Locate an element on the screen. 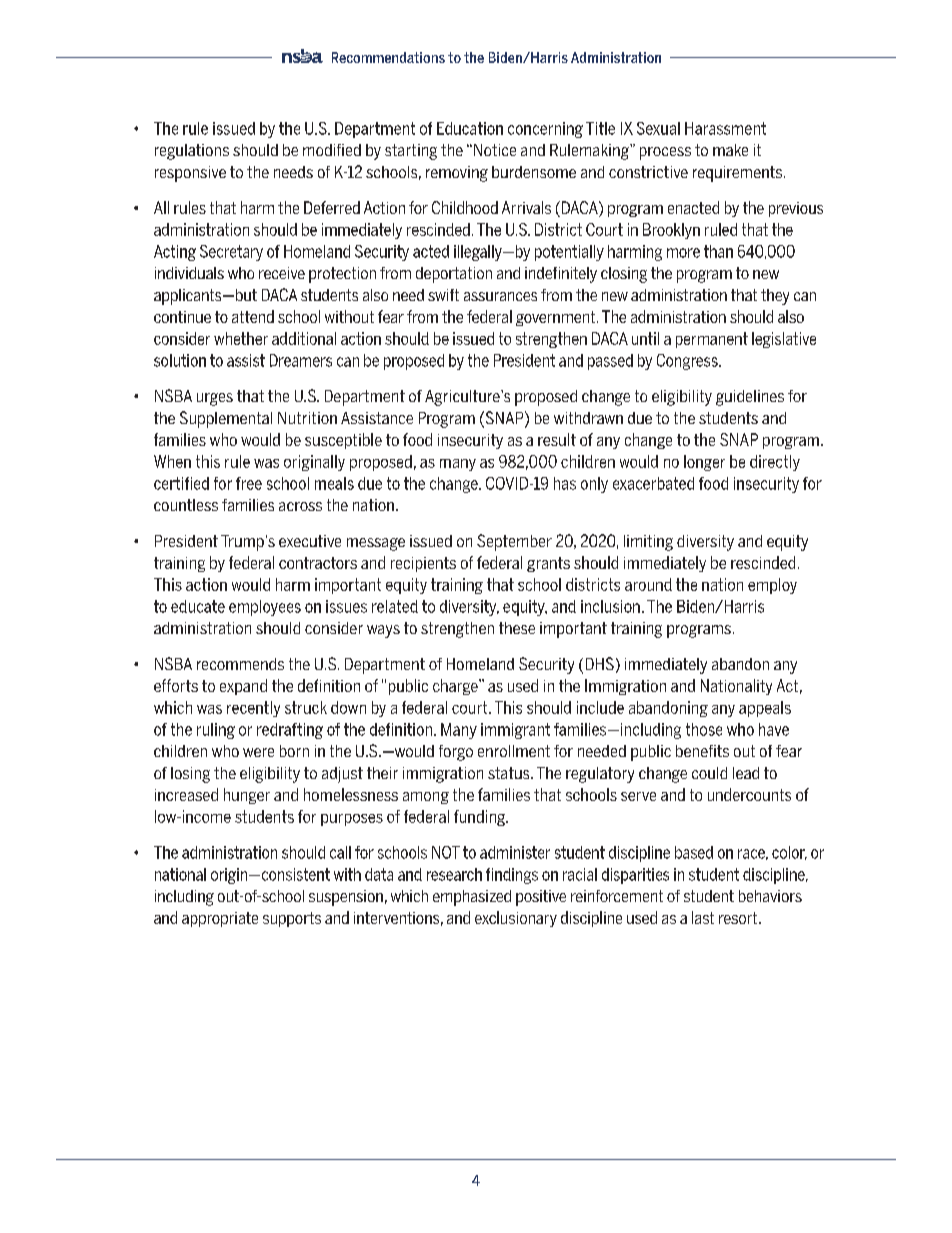 This screenshot has width=952, height=1233. these is located at coordinates (517, 628).
